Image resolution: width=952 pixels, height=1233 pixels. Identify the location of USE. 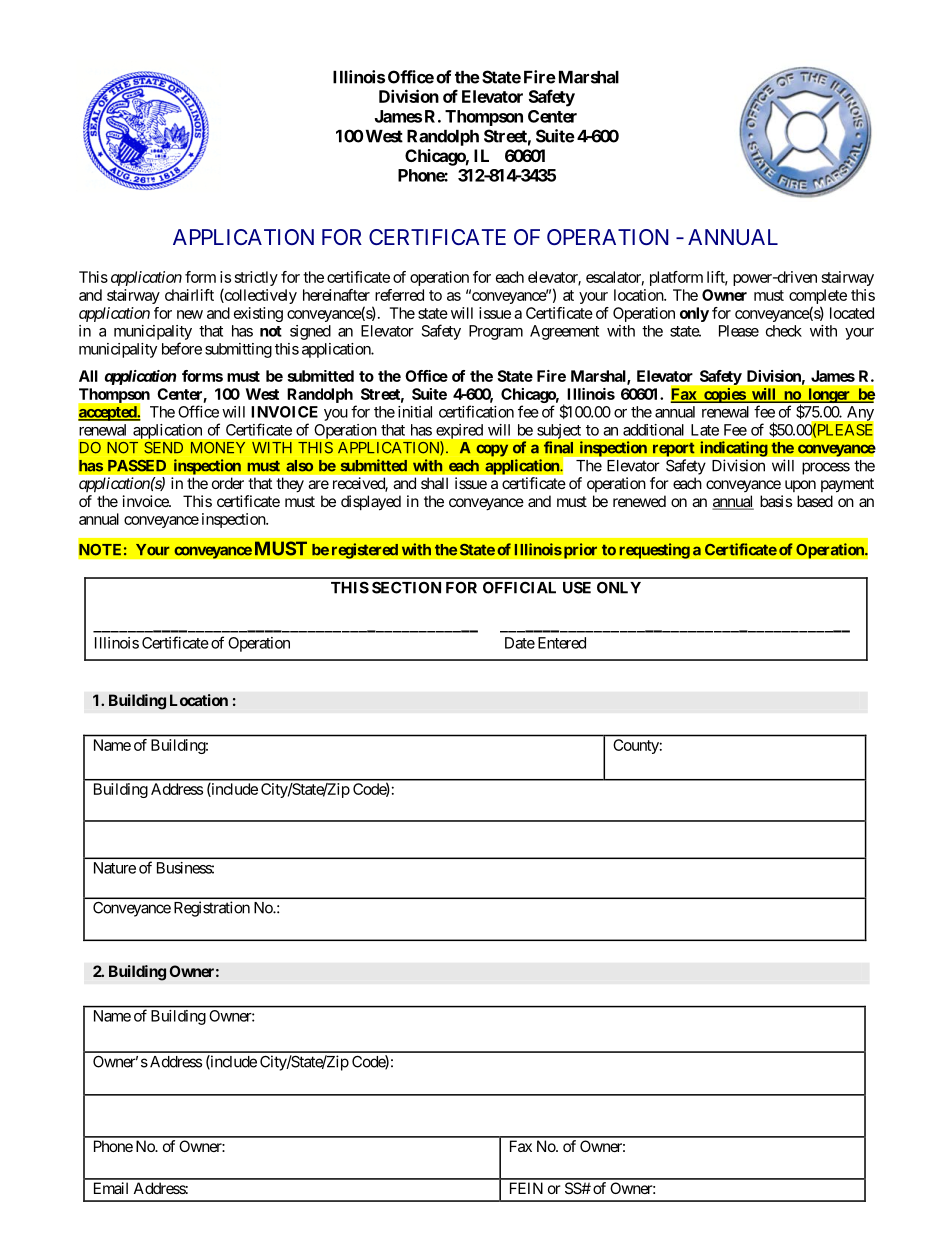
(577, 587).
